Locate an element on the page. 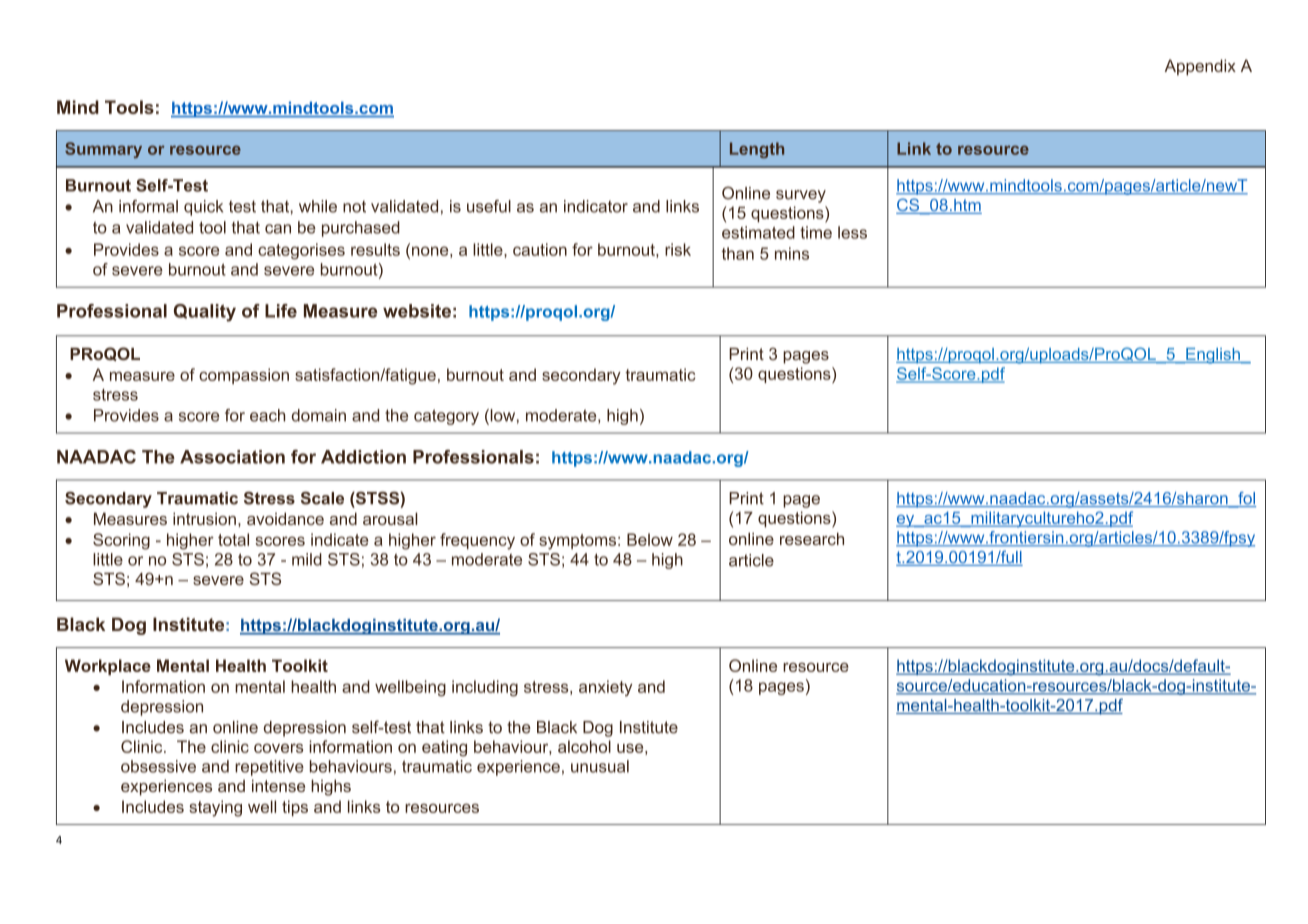 The height and width of the document is (924, 1308). Summary is located at coordinates (103, 150).
